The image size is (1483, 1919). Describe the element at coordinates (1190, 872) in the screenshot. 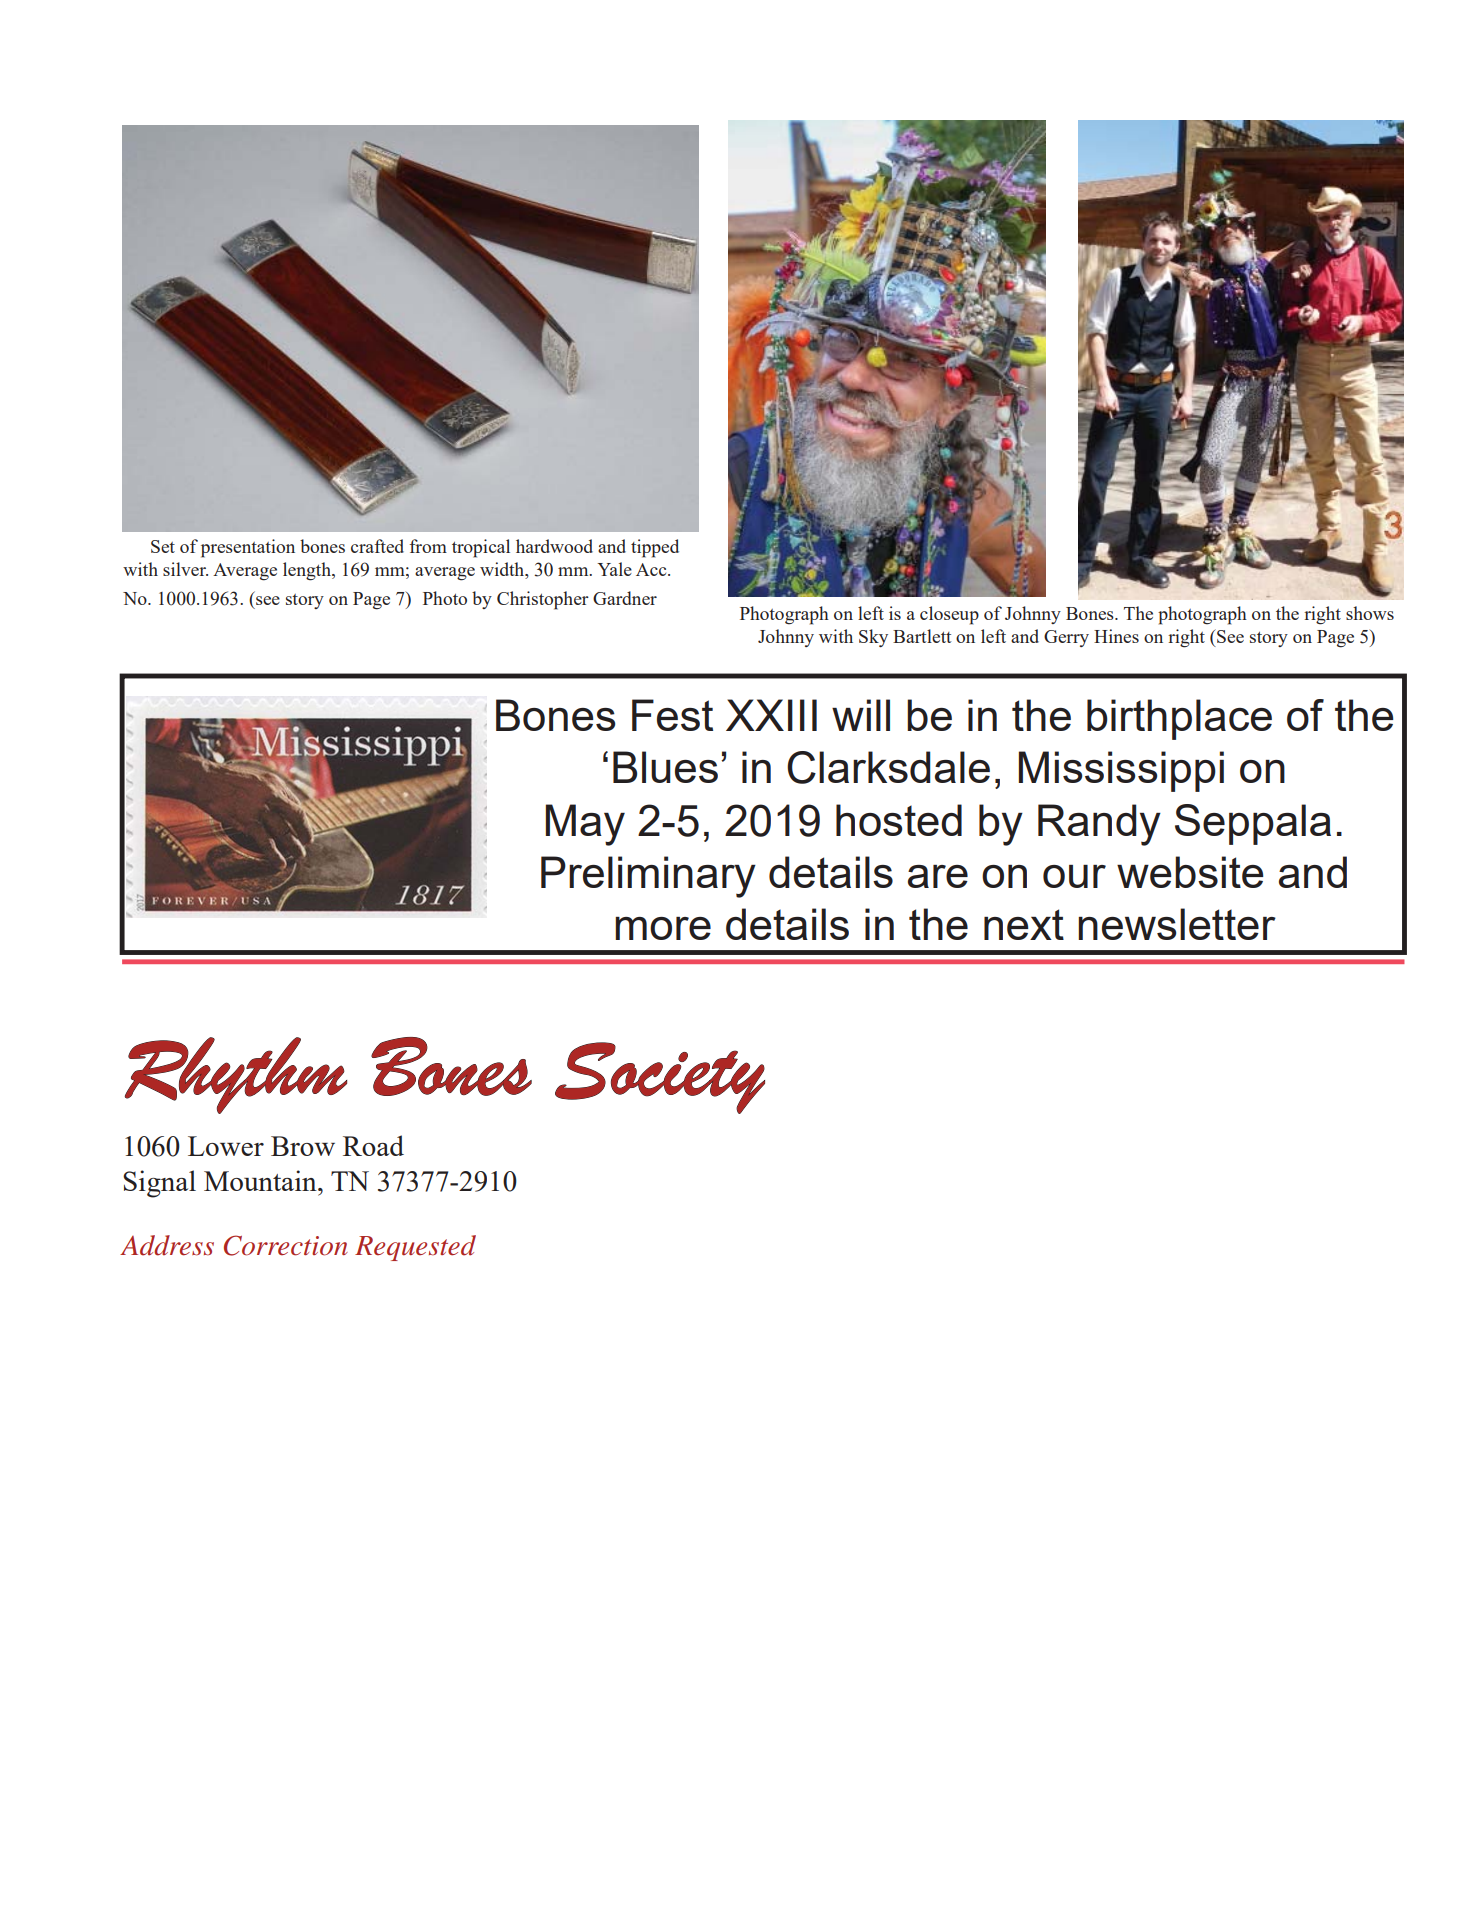

I see `website` at that location.
